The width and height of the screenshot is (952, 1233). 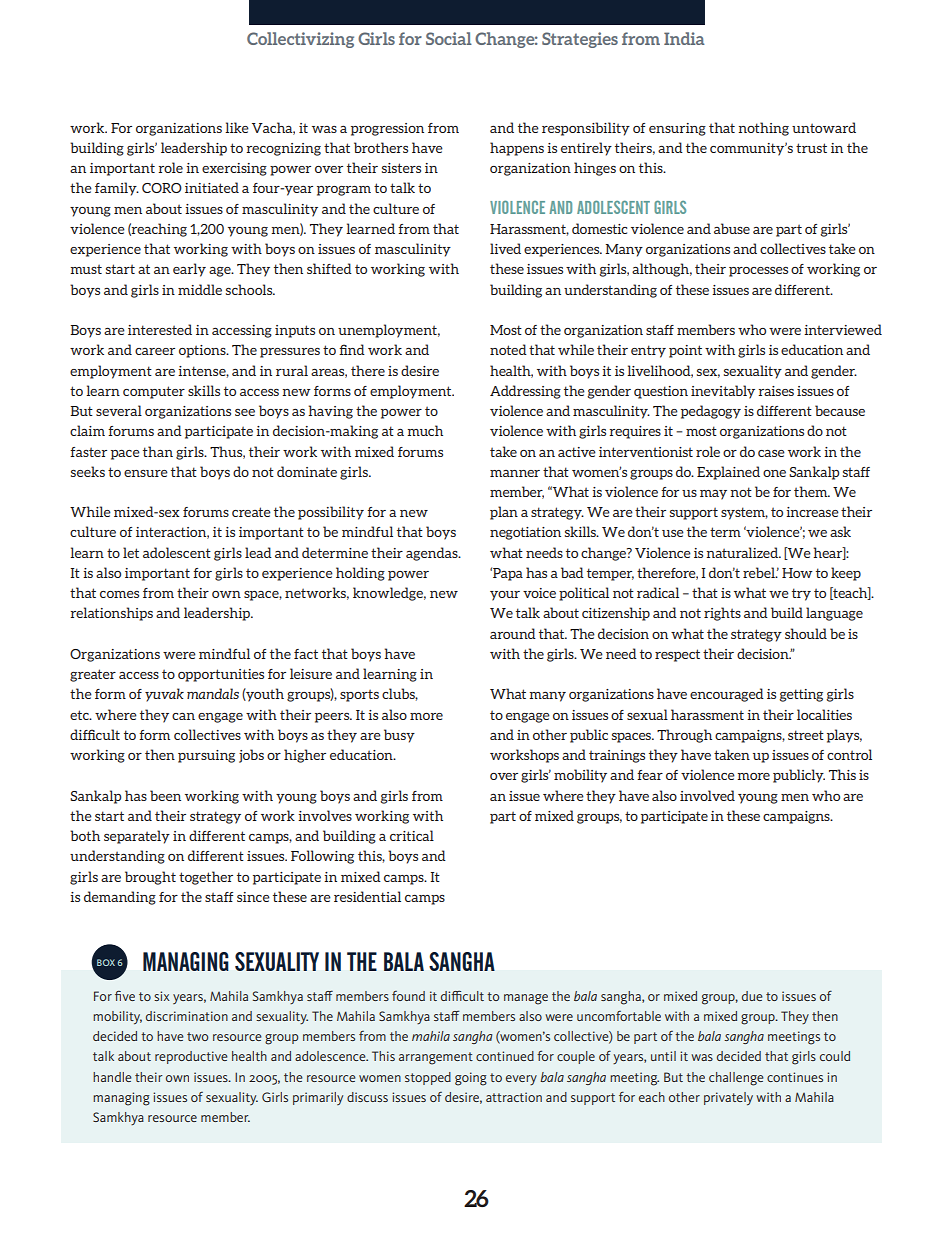 I want to click on around, so click(x=513, y=633).
